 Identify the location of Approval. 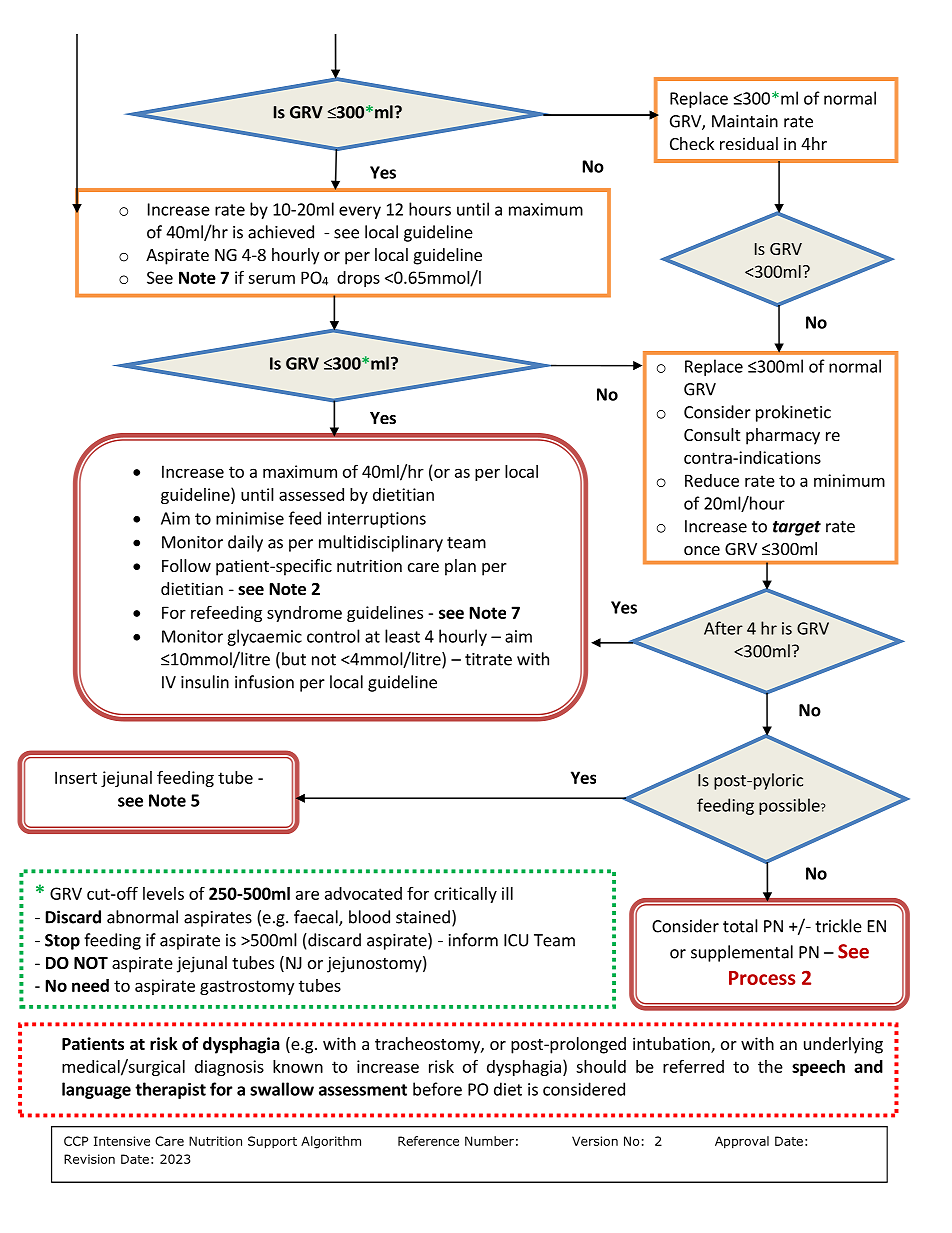
(742, 1142).
